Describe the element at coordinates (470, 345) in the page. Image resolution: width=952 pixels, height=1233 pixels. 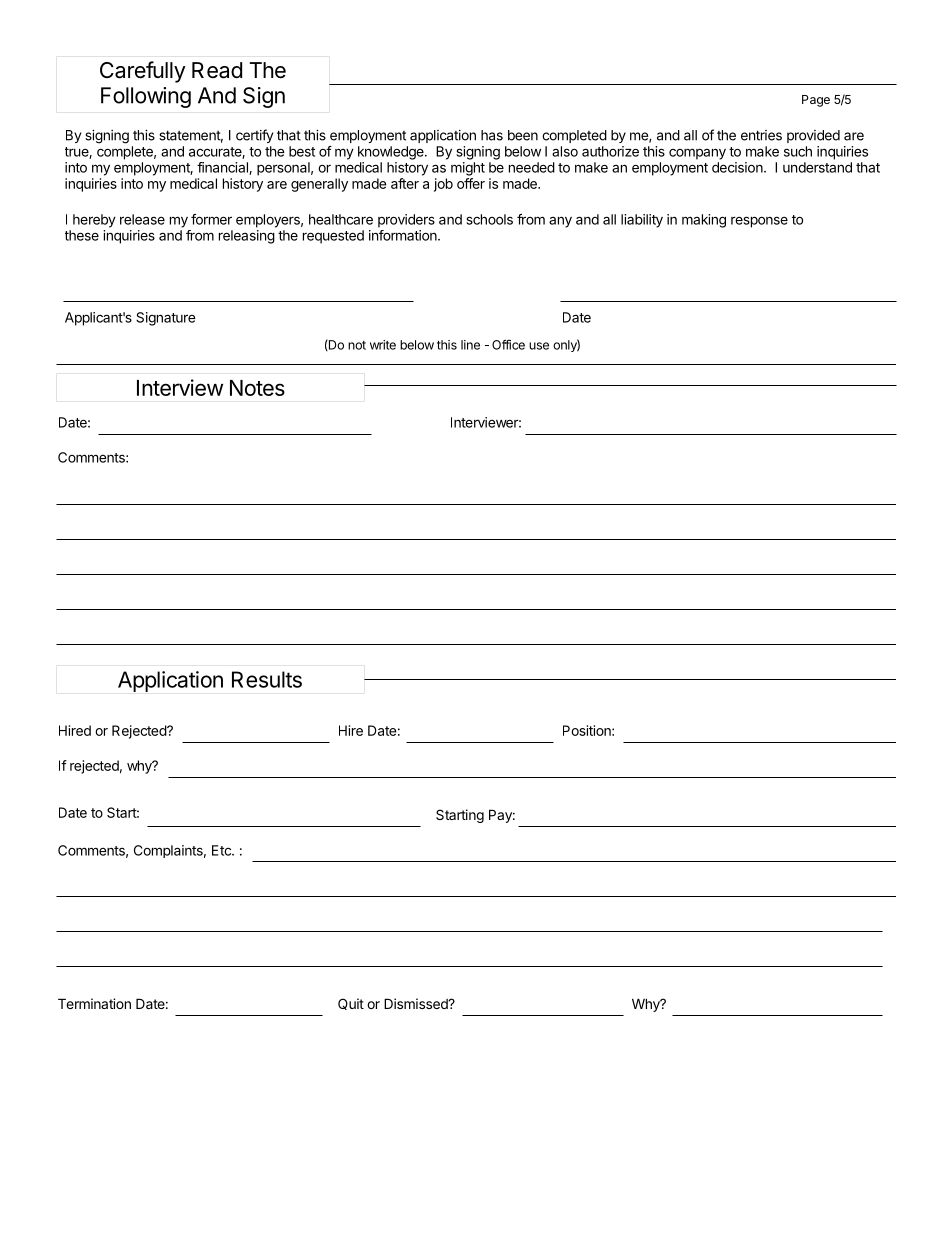
I see `line` at that location.
